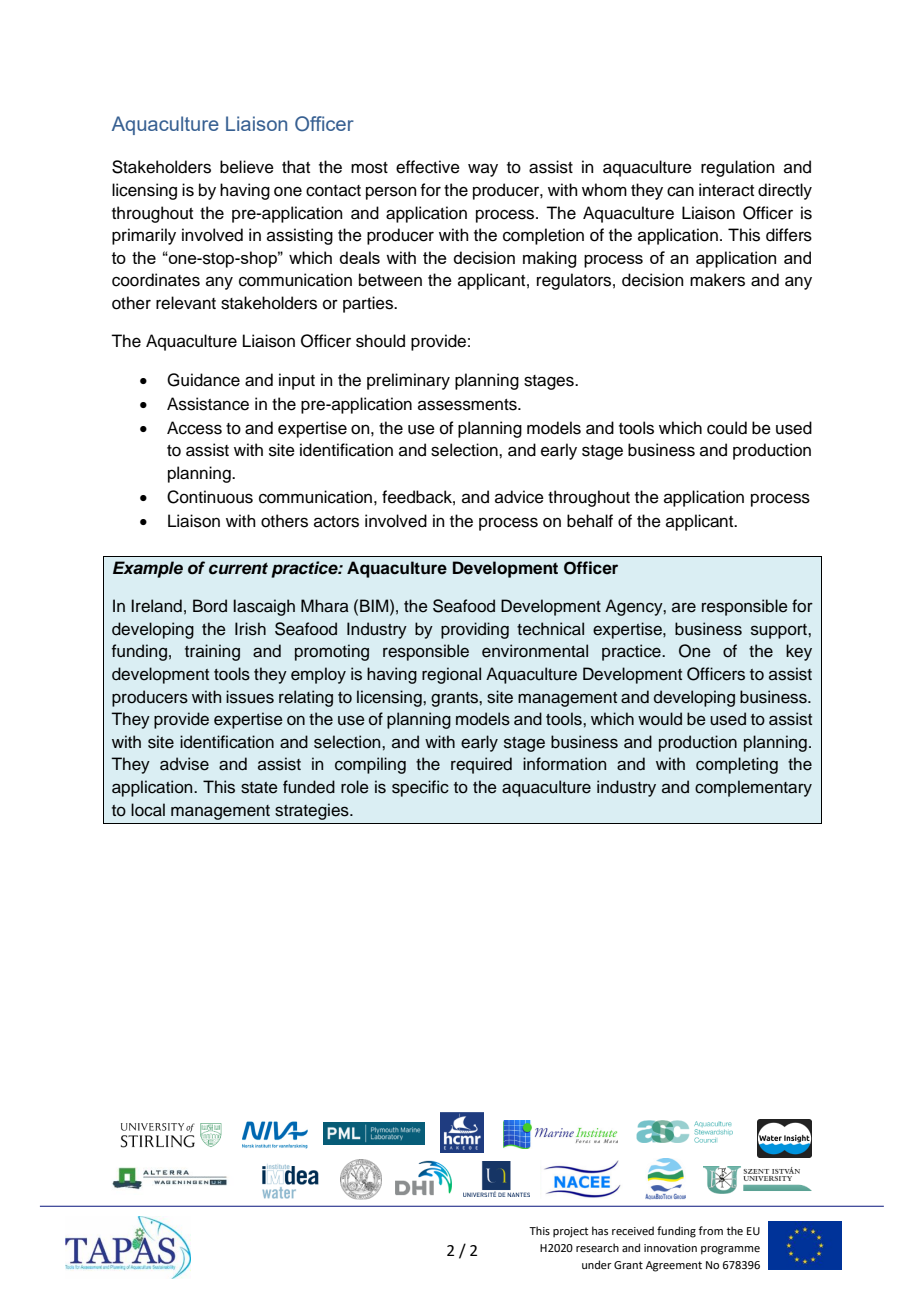 This document has width=924, height=1308. What do you see at coordinates (684, 607) in the document?
I see `are` at bounding box center [684, 607].
